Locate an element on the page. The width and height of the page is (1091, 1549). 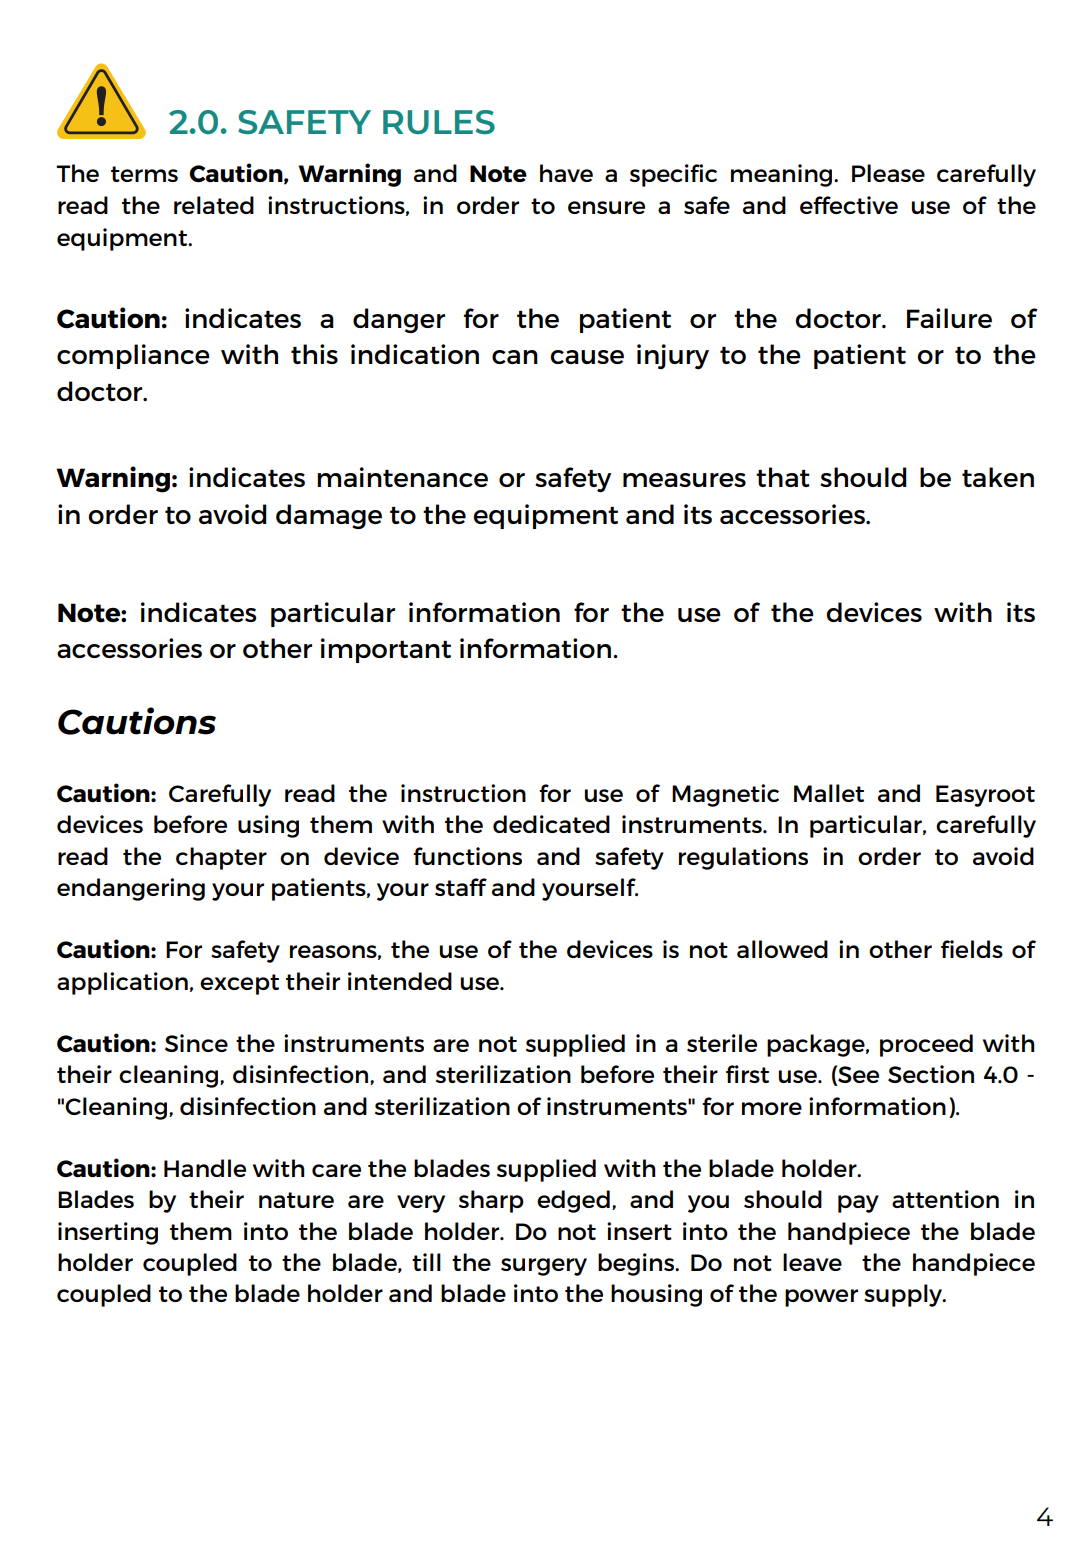
dedicated is located at coordinates (551, 824).
